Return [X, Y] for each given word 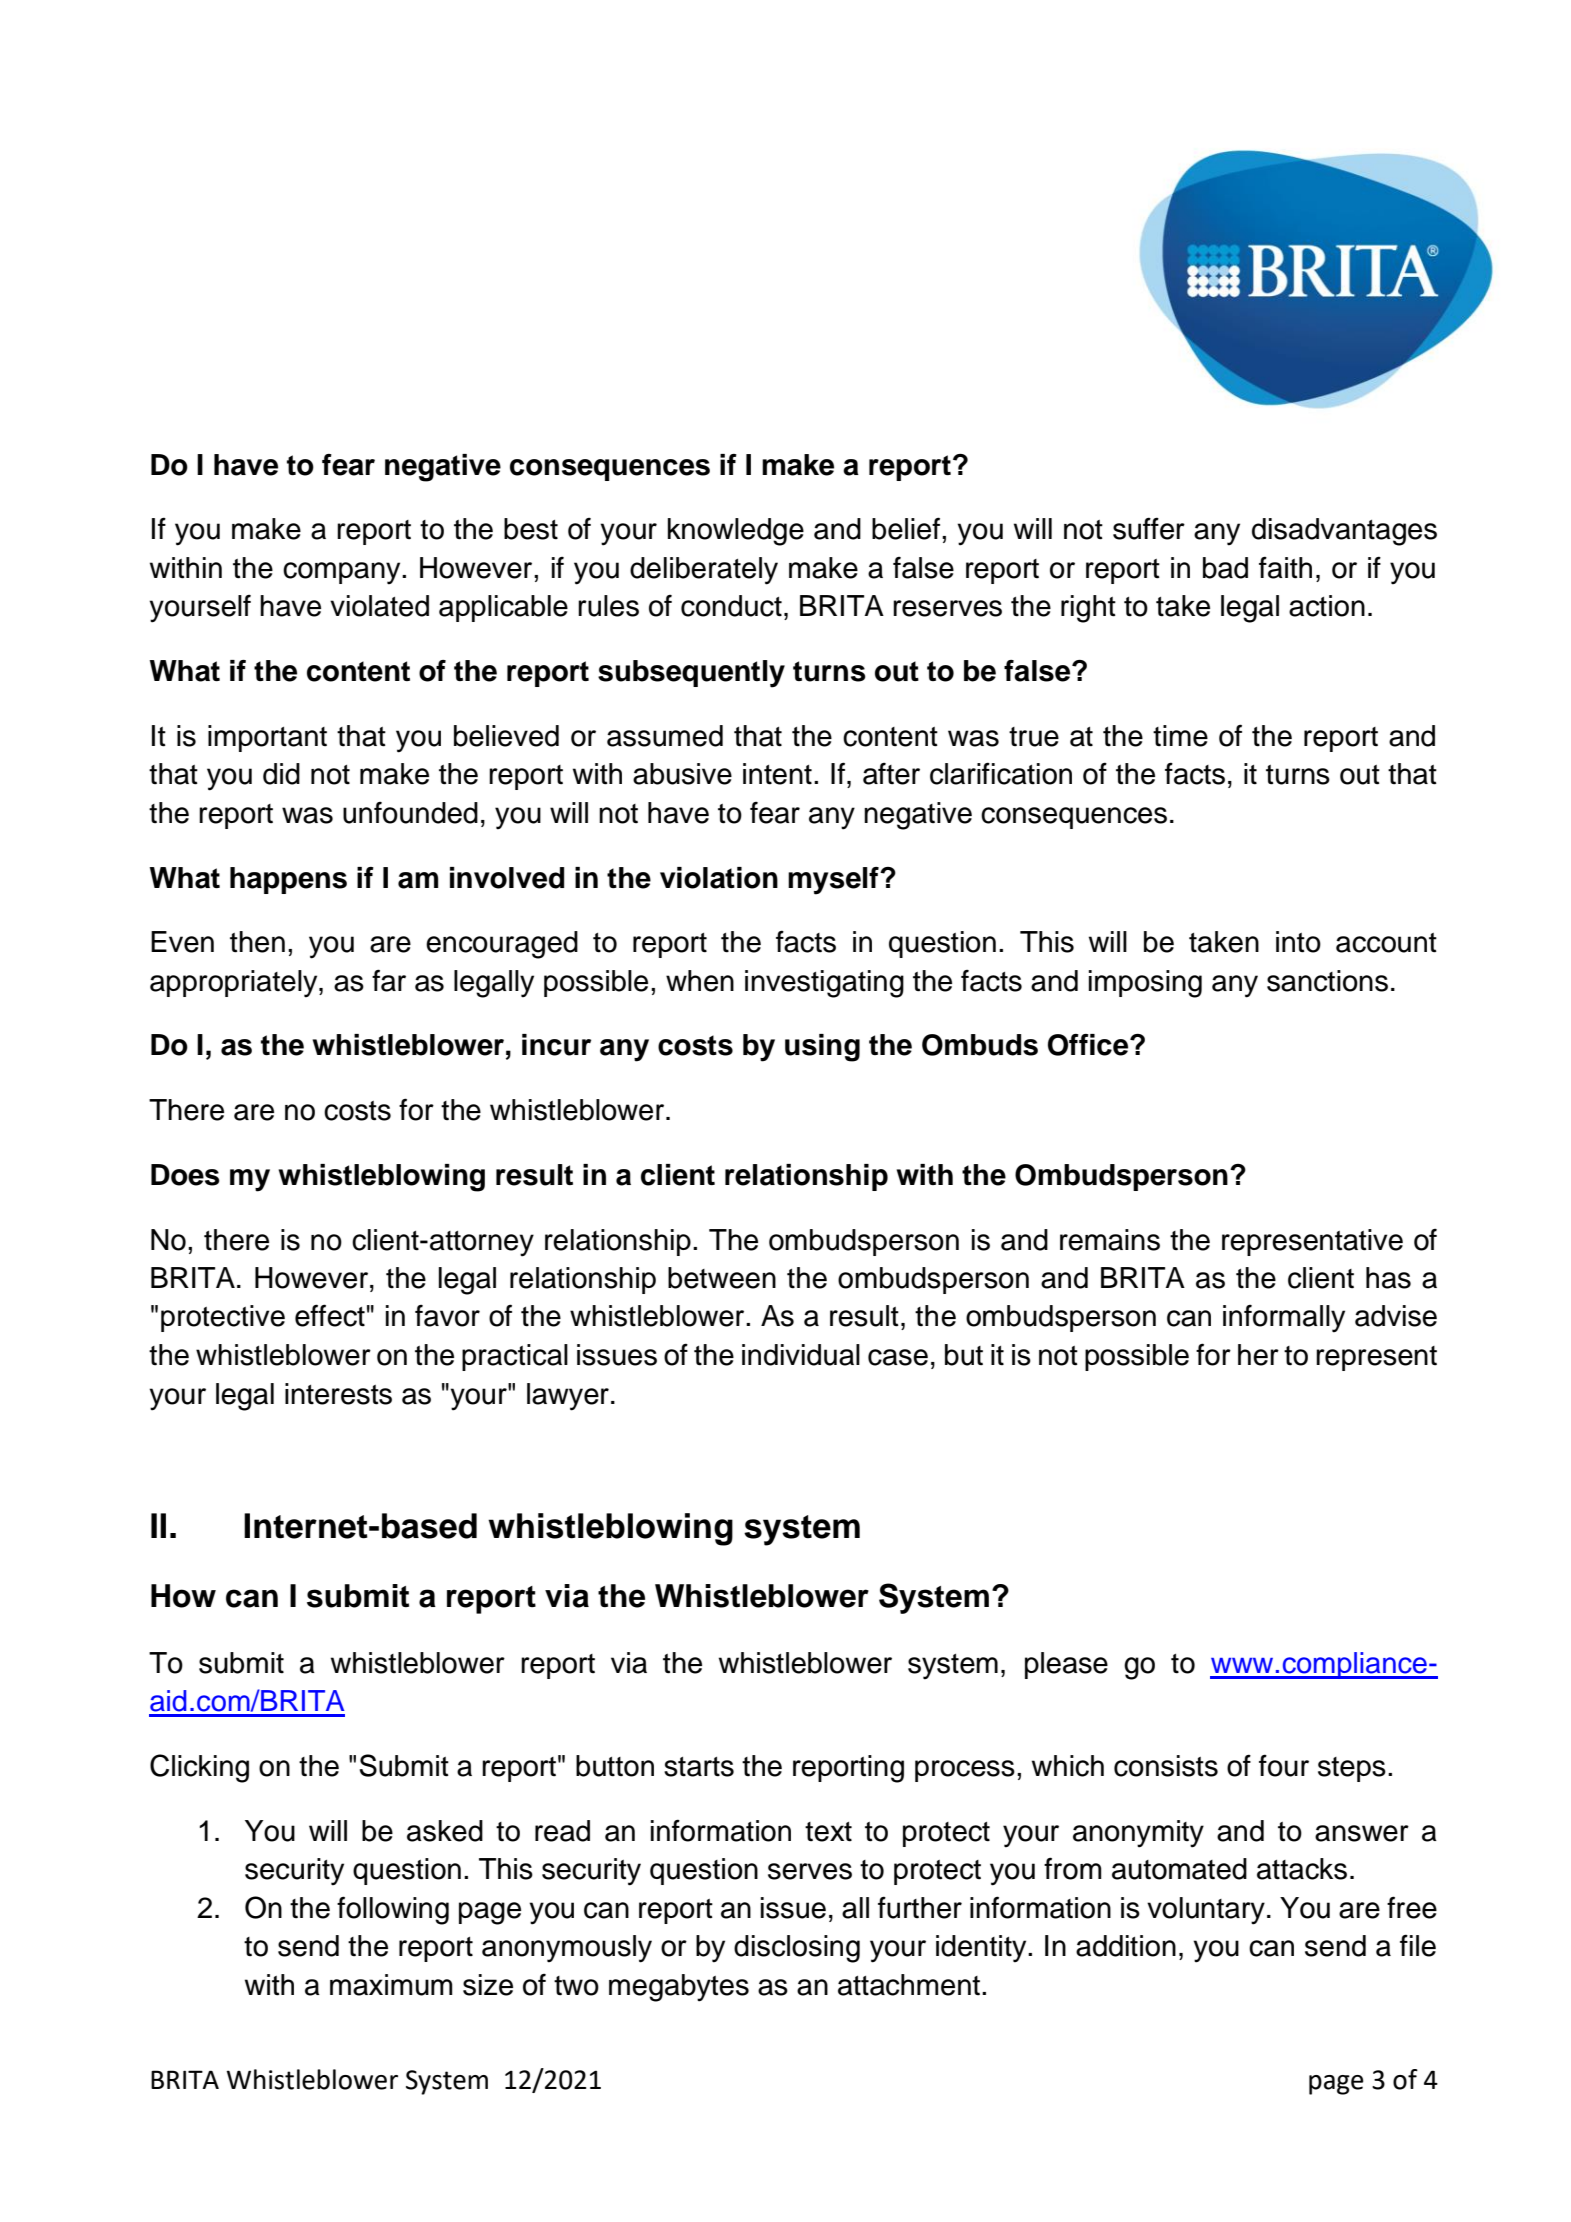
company [343, 573]
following [393, 1910]
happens [288, 880]
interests [338, 1394]
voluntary [1206, 1911]
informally [1284, 1318]
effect [330, 1315]
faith [1285, 567]
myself [834, 881]
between [722, 1278]
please [1066, 1665]
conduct [731, 606]
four [1284, 1765]
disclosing [797, 1949]
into [1298, 942]
